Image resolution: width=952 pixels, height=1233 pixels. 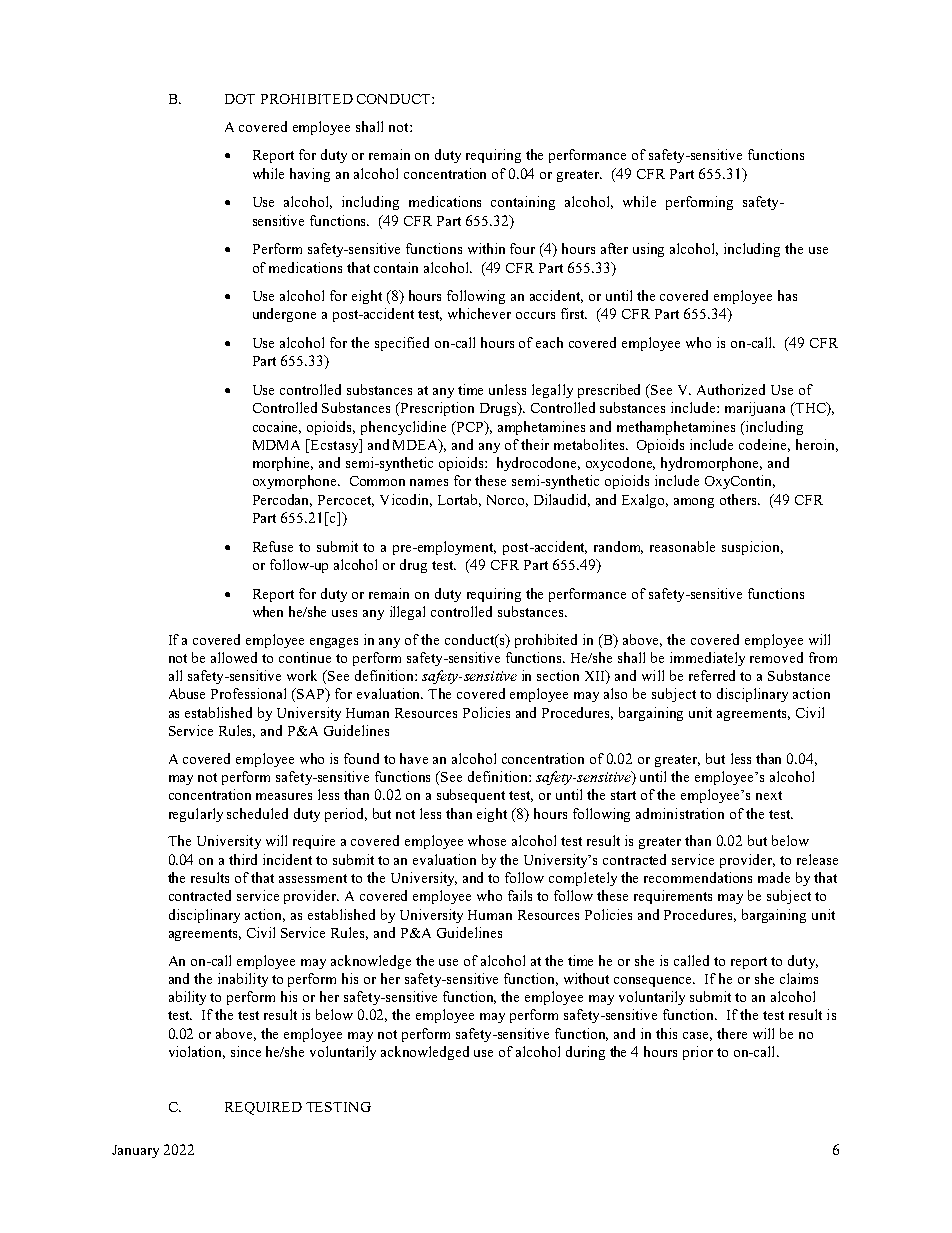 I want to click on subsequent, so click(x=471, y=796).
